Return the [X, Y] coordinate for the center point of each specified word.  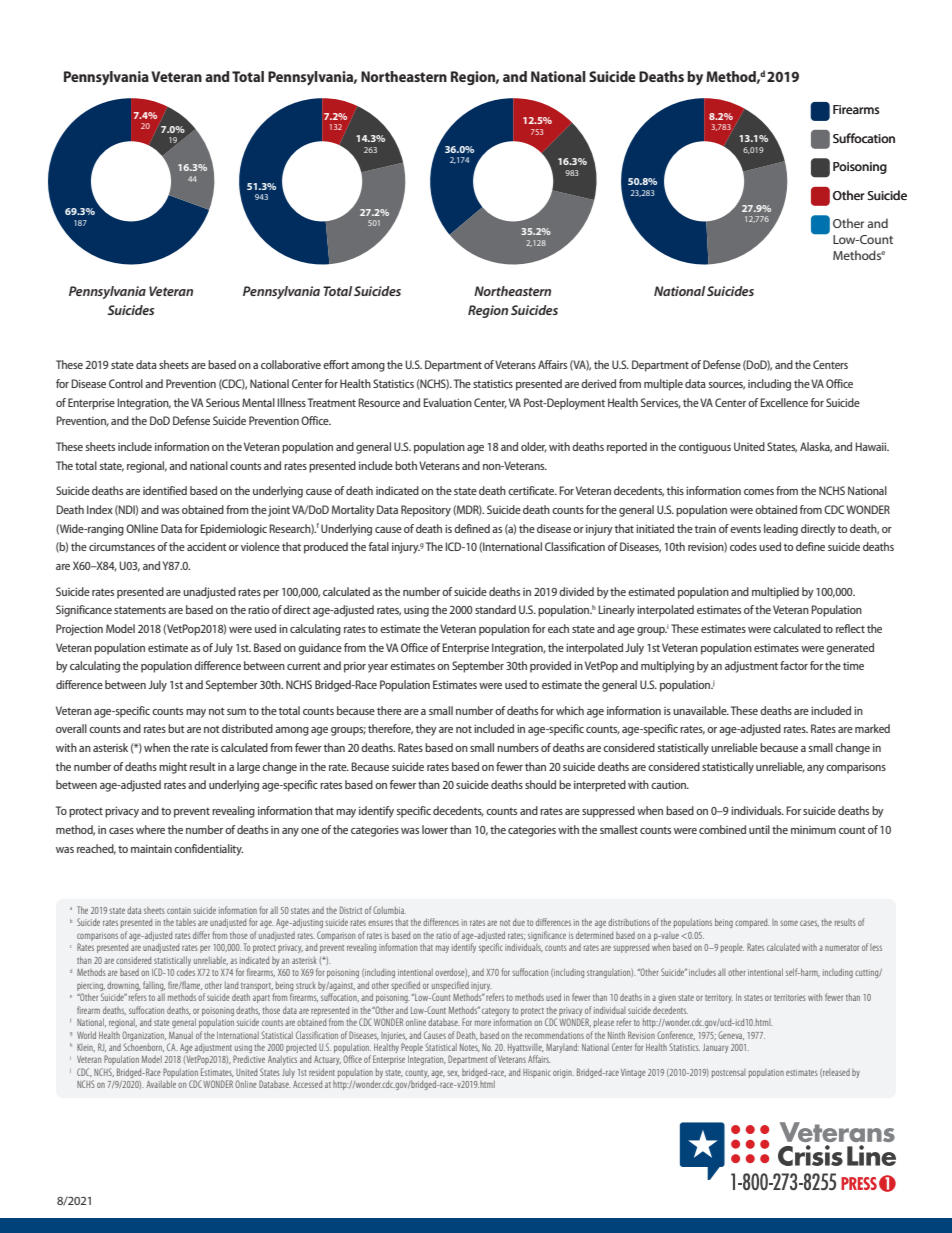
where [150, 829]
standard [495, 609]
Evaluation [447, 402]
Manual [181, 1035]
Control [126, 383]
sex [453, 1074]
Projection [79, 630]
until [759, 829]
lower [435, 829]
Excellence [784, 402]
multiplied [775, 593]
